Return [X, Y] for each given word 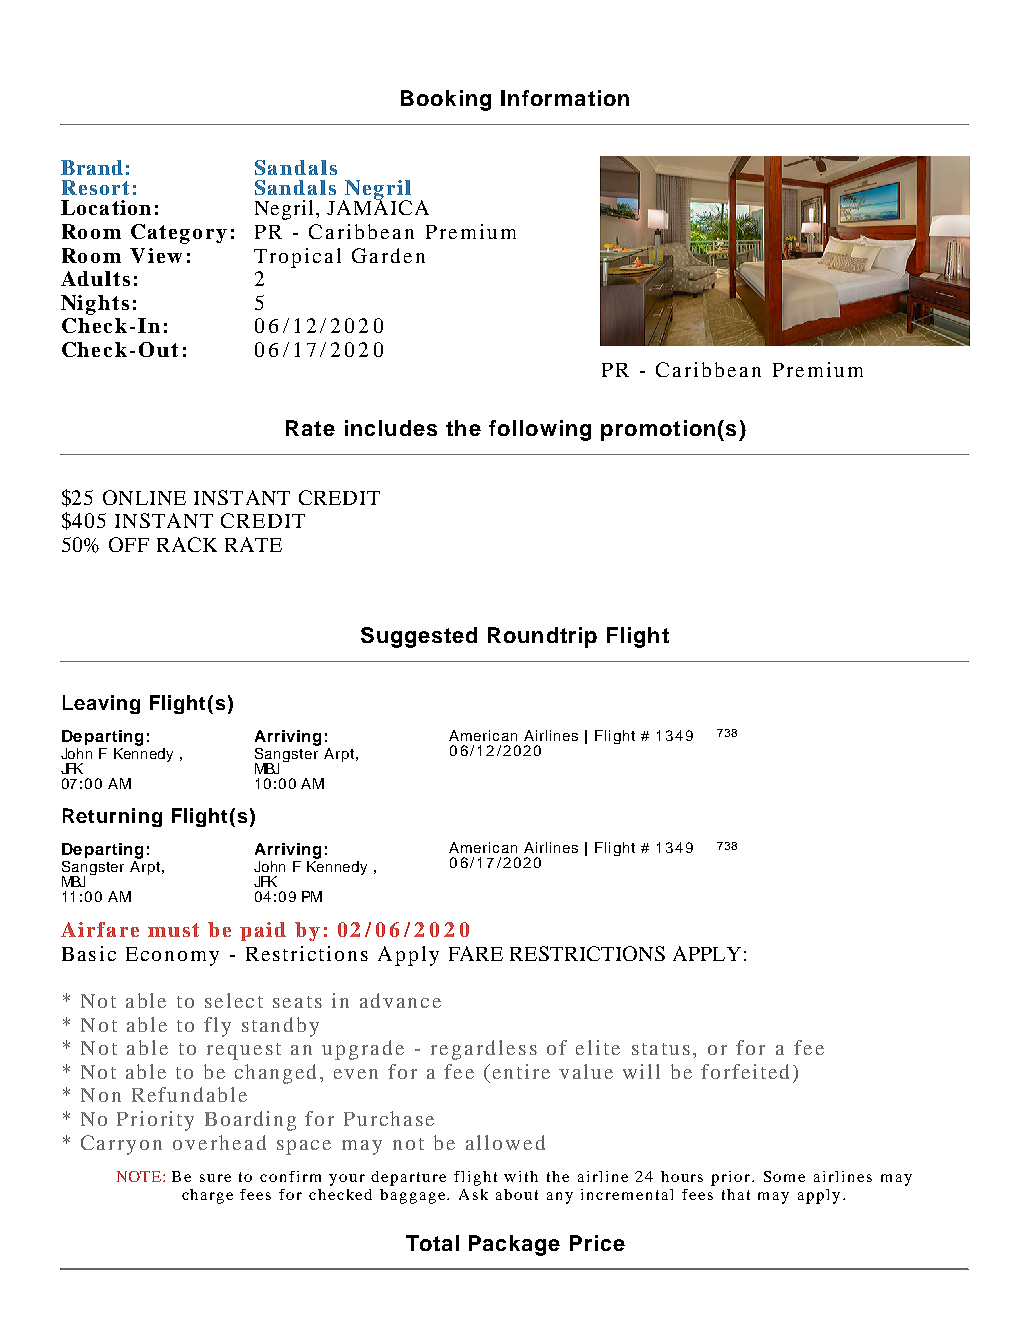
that [736, 1194]
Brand [92, 167]
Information [565, 98]
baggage [414, 1196]
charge [207, 1196]
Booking [446, 100]
